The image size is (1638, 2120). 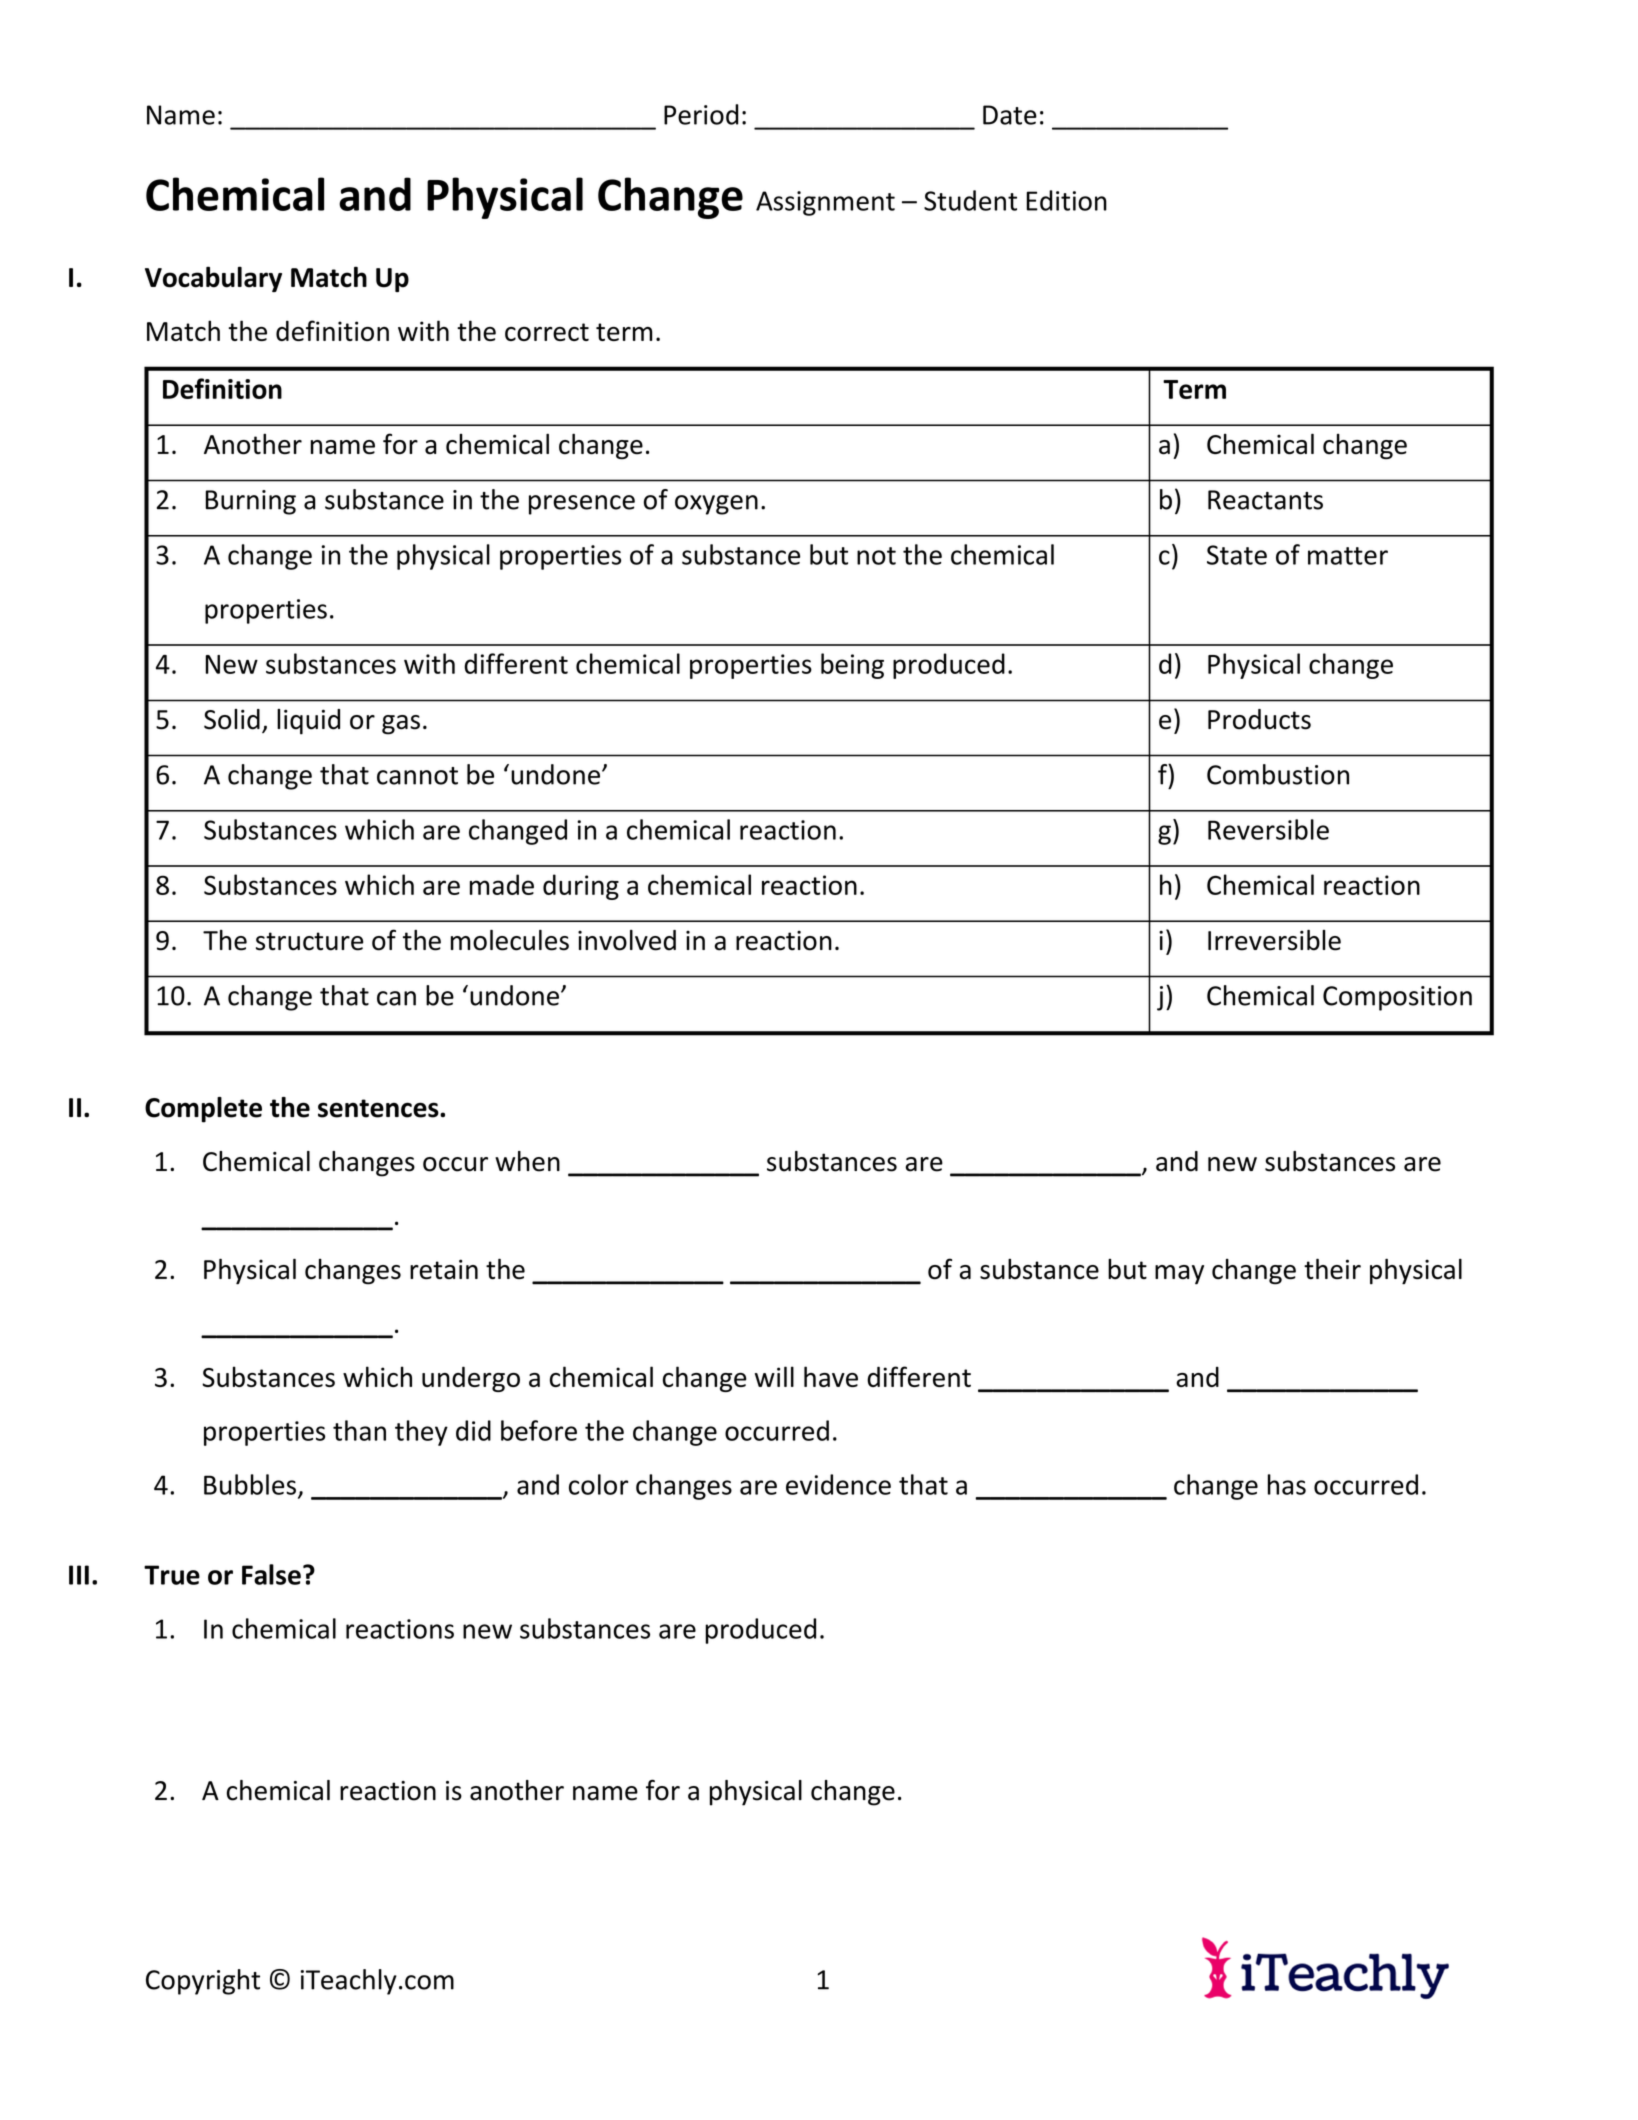 I want to click on Burning, so click(x=251, y=502).
